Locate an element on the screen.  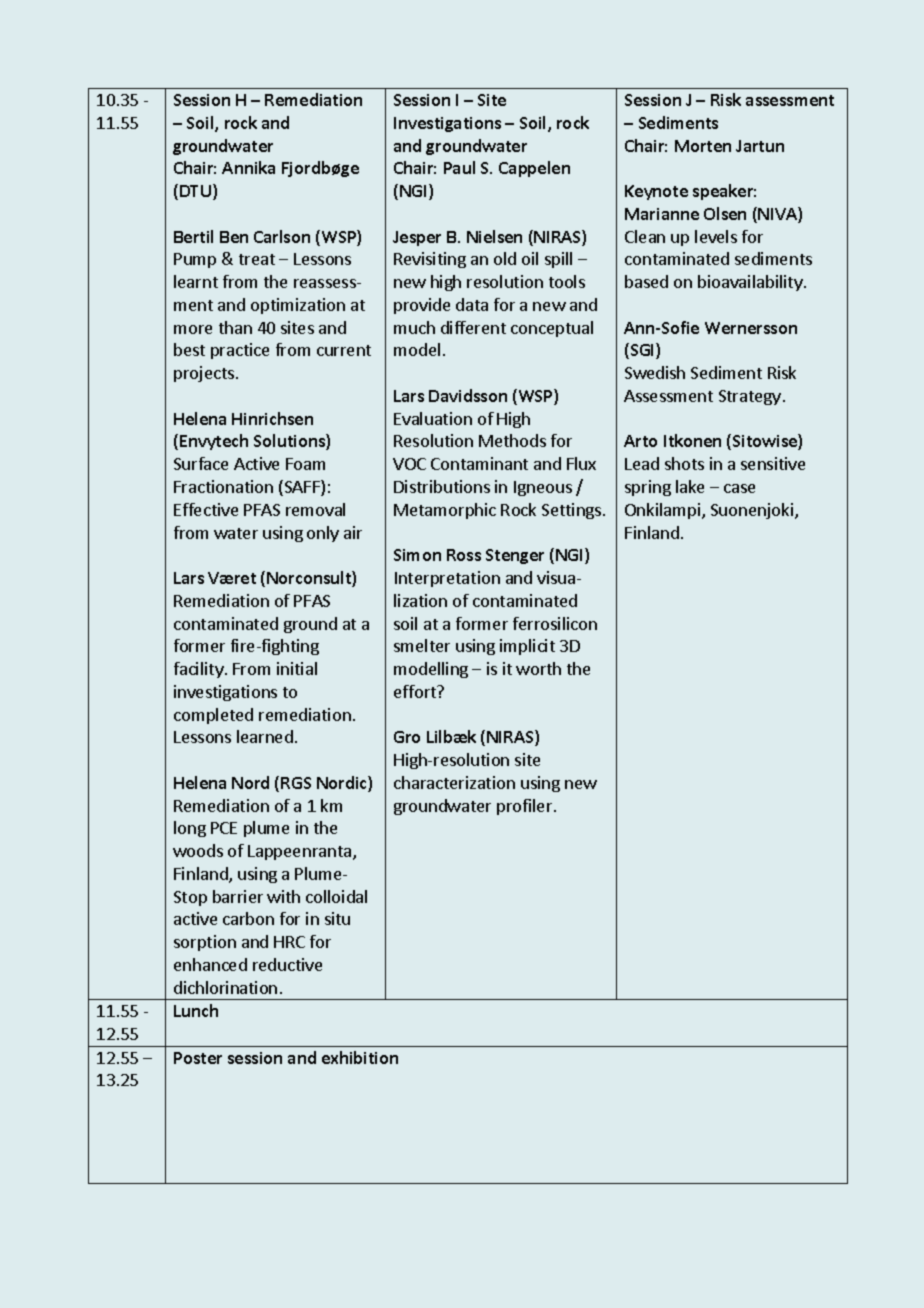
exhibition is located at coordinates (360, 1057).
